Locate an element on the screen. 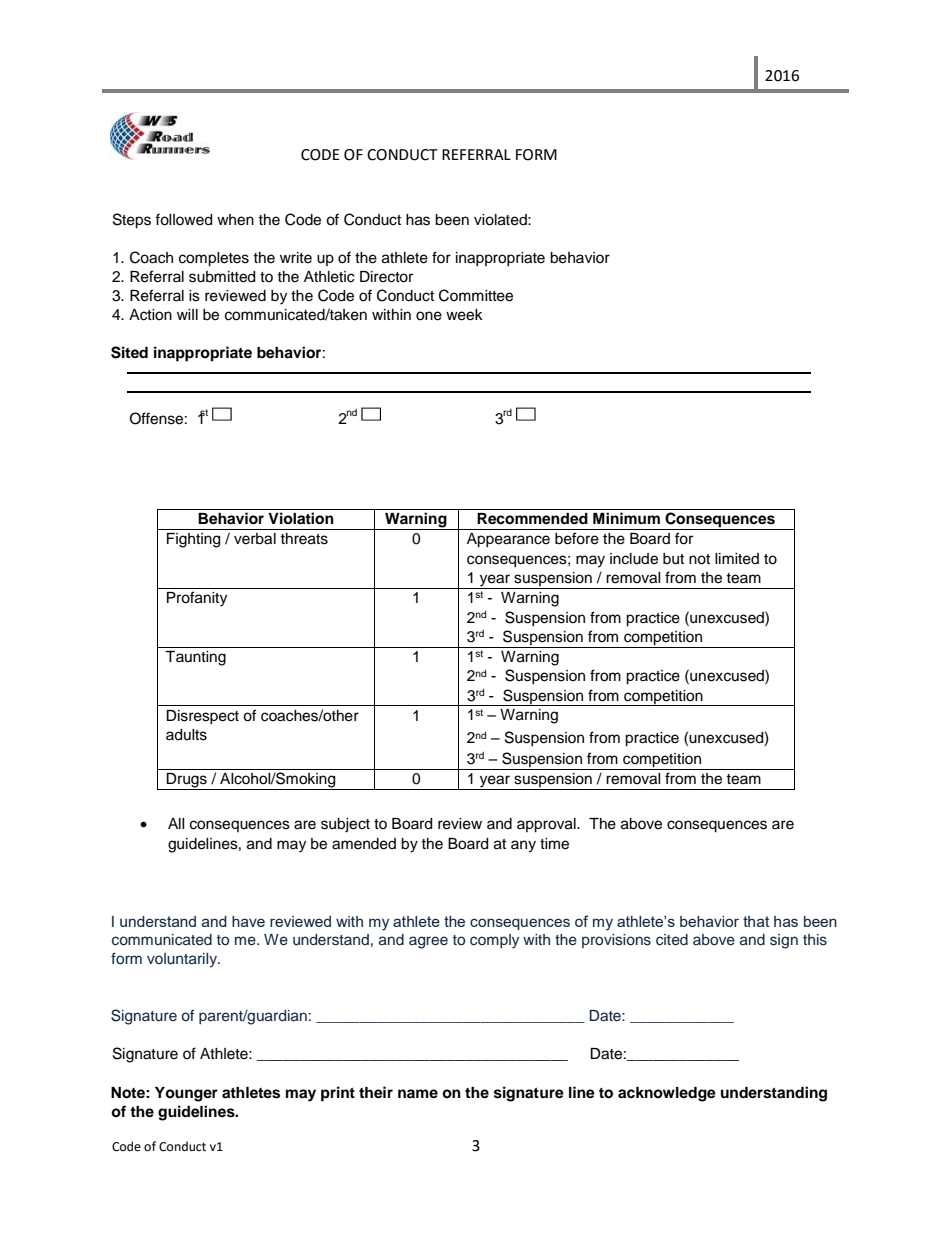 This screenshot has height=1233, width=952. acknowledge is located at coordinates (667, 1094).
